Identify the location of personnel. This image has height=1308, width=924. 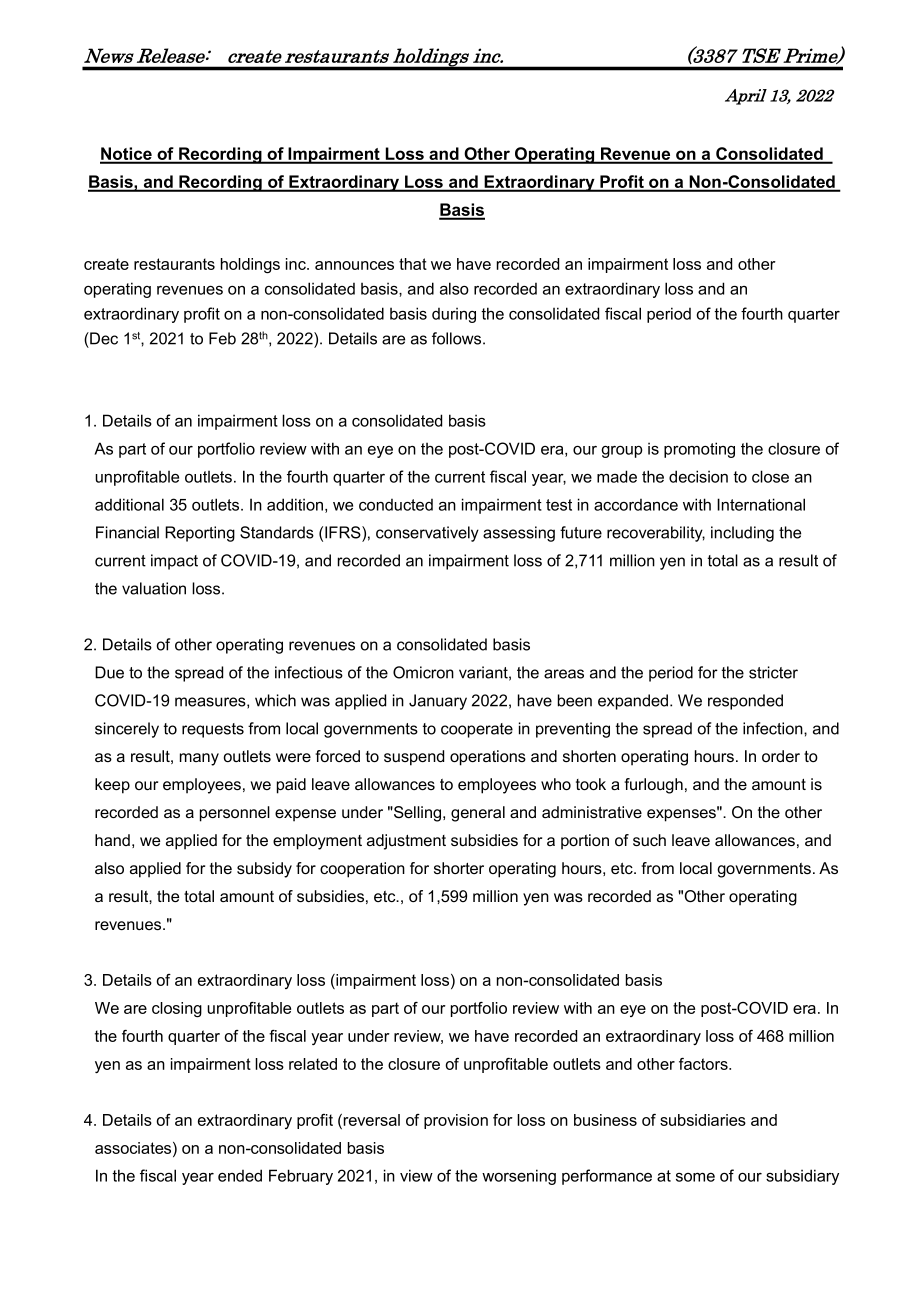
(235, 814).
